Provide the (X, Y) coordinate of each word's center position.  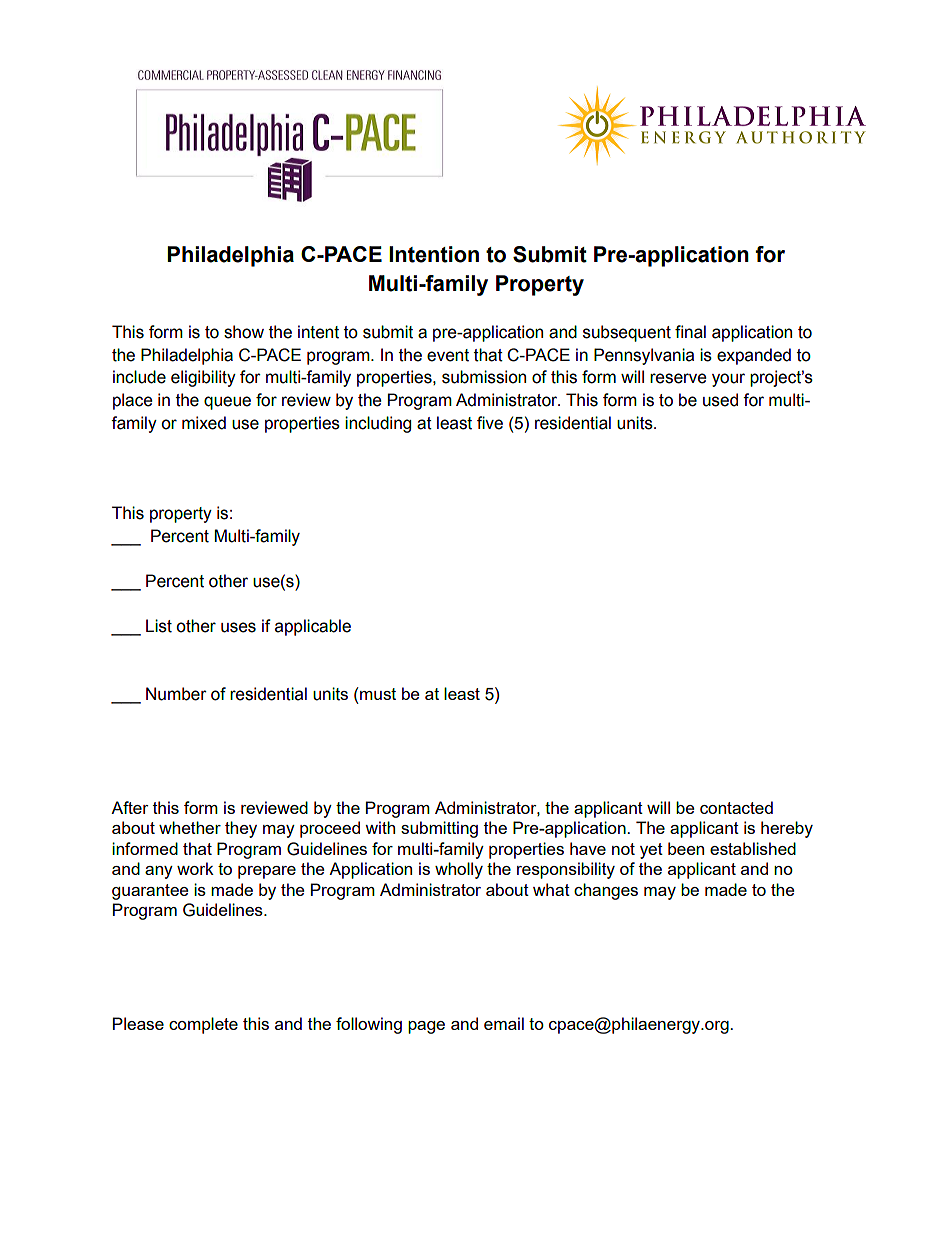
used (720, 400)
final (690, 332)
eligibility (203, 378)
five (490, 423)
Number (176, 694)
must (378, 694)
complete (203, 1025)
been (686, 848)
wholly (459, 870)
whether (190, 827)
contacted (736, 807)
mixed (204, 423)
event (448, 355)
